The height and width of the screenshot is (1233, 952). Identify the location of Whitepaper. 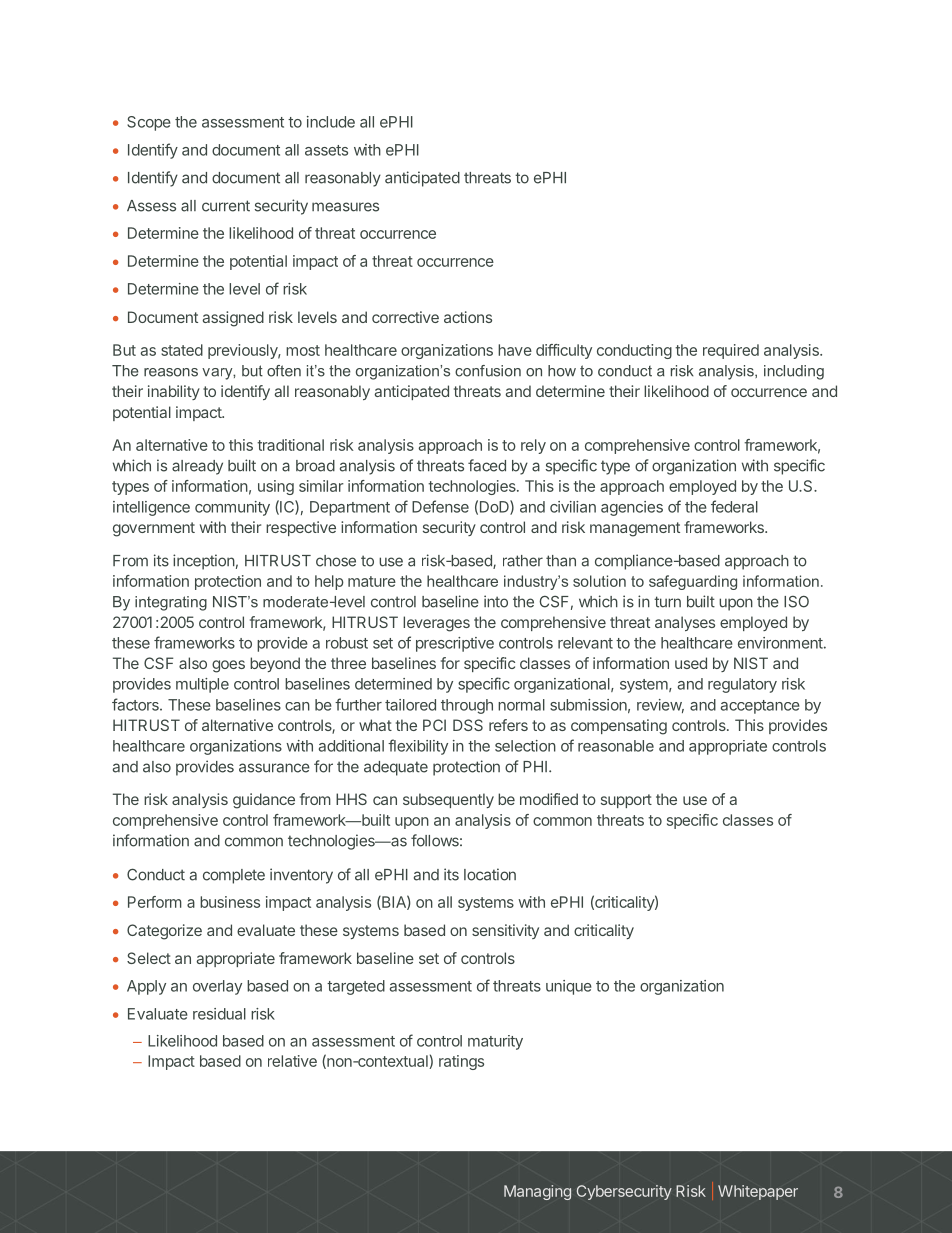
(758, 1192).
